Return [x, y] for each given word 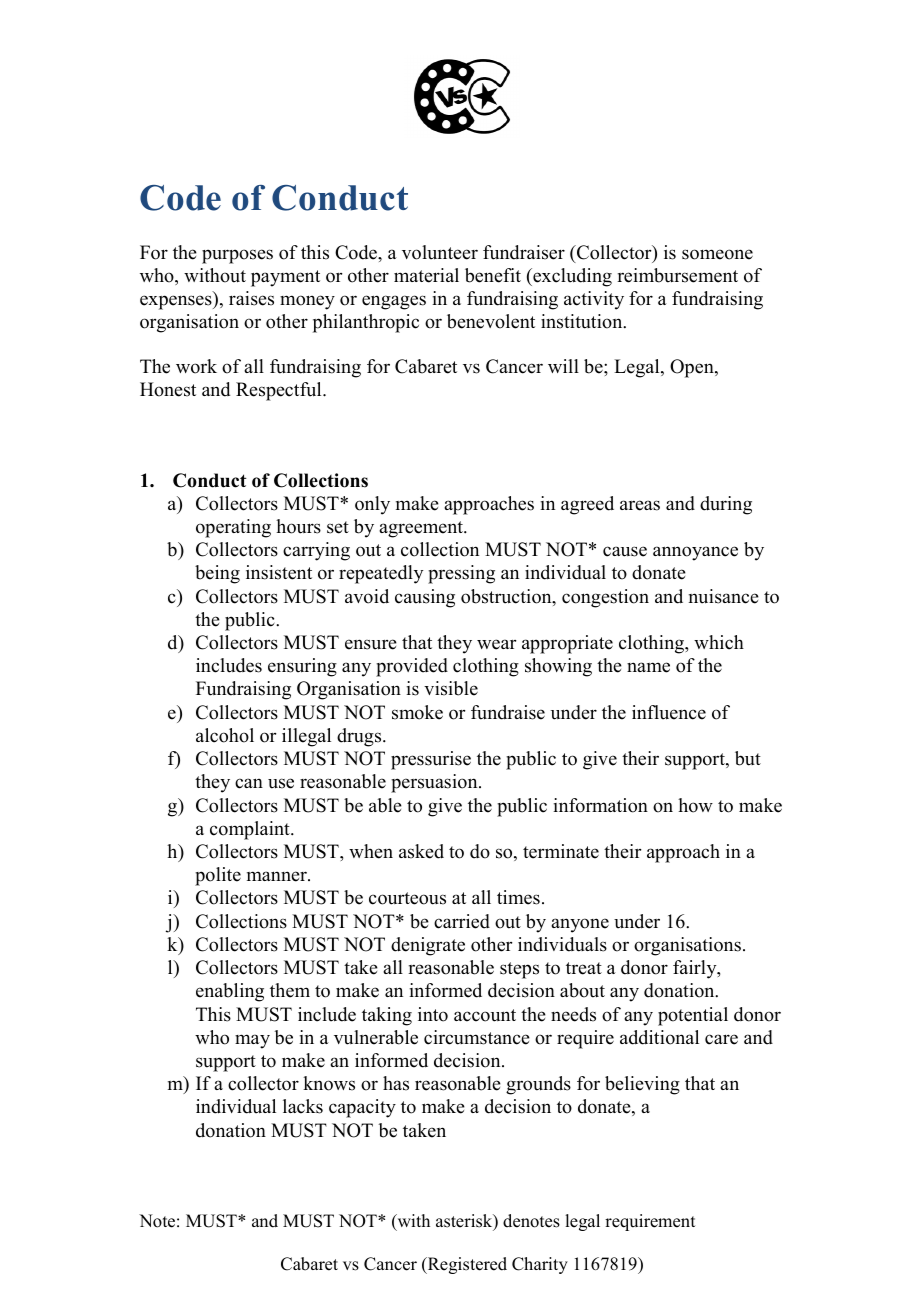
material [426, 275]
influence [669, 712]
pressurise [431, 760]
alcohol [225, 735]
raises [251, 298]
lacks [303, 1106]
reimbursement [677, 275]
